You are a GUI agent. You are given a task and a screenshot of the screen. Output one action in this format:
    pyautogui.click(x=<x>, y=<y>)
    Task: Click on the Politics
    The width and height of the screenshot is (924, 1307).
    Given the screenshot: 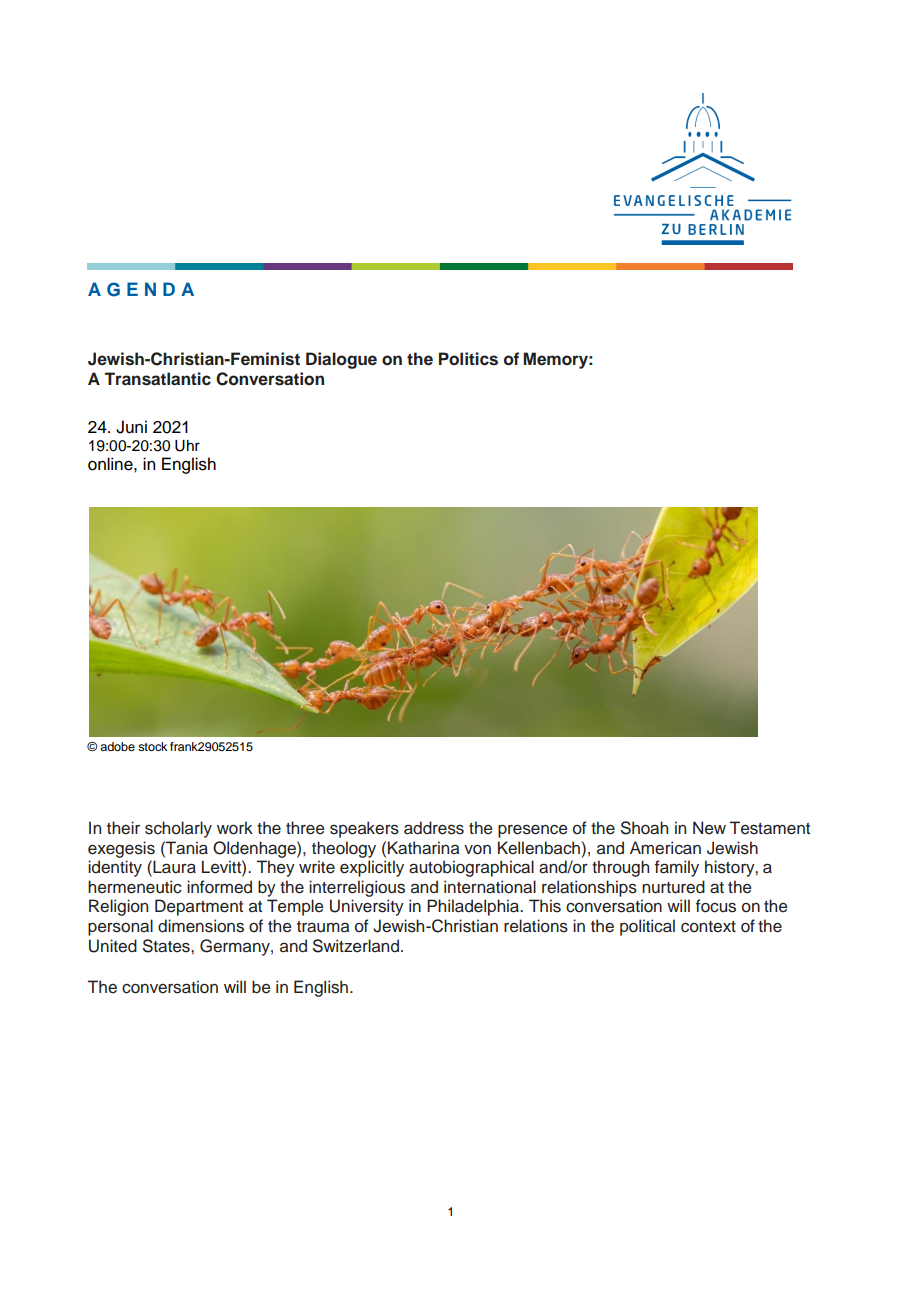 What is the action you would take?
    pyautogui.click(x=468, y=359)
